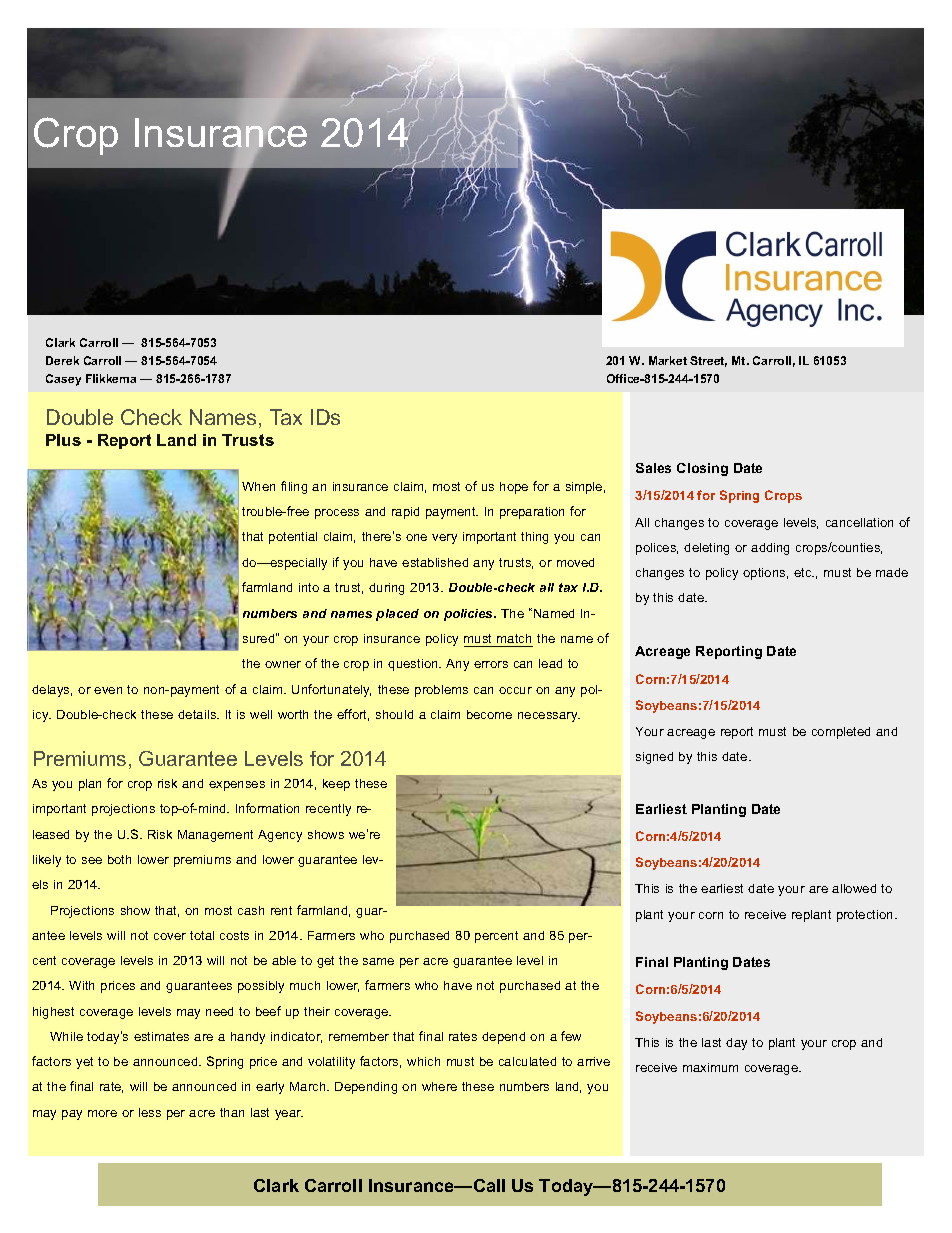 This screenshot has height=1233, width=952. Describe the element at coordinates (258, 486) in the screenshot. I see `When` at that location.
